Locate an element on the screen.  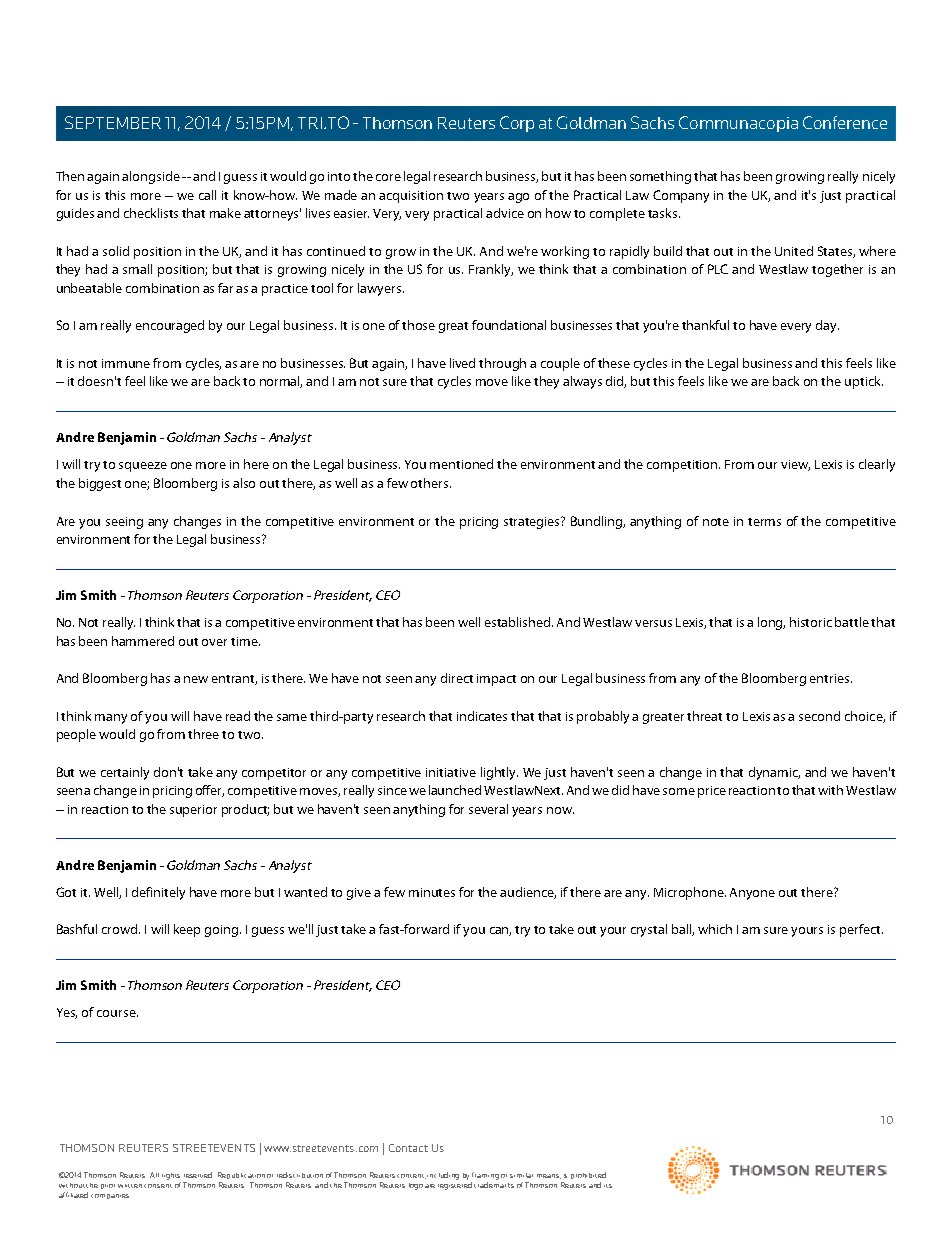
which is located at coordinates (715, 929).
